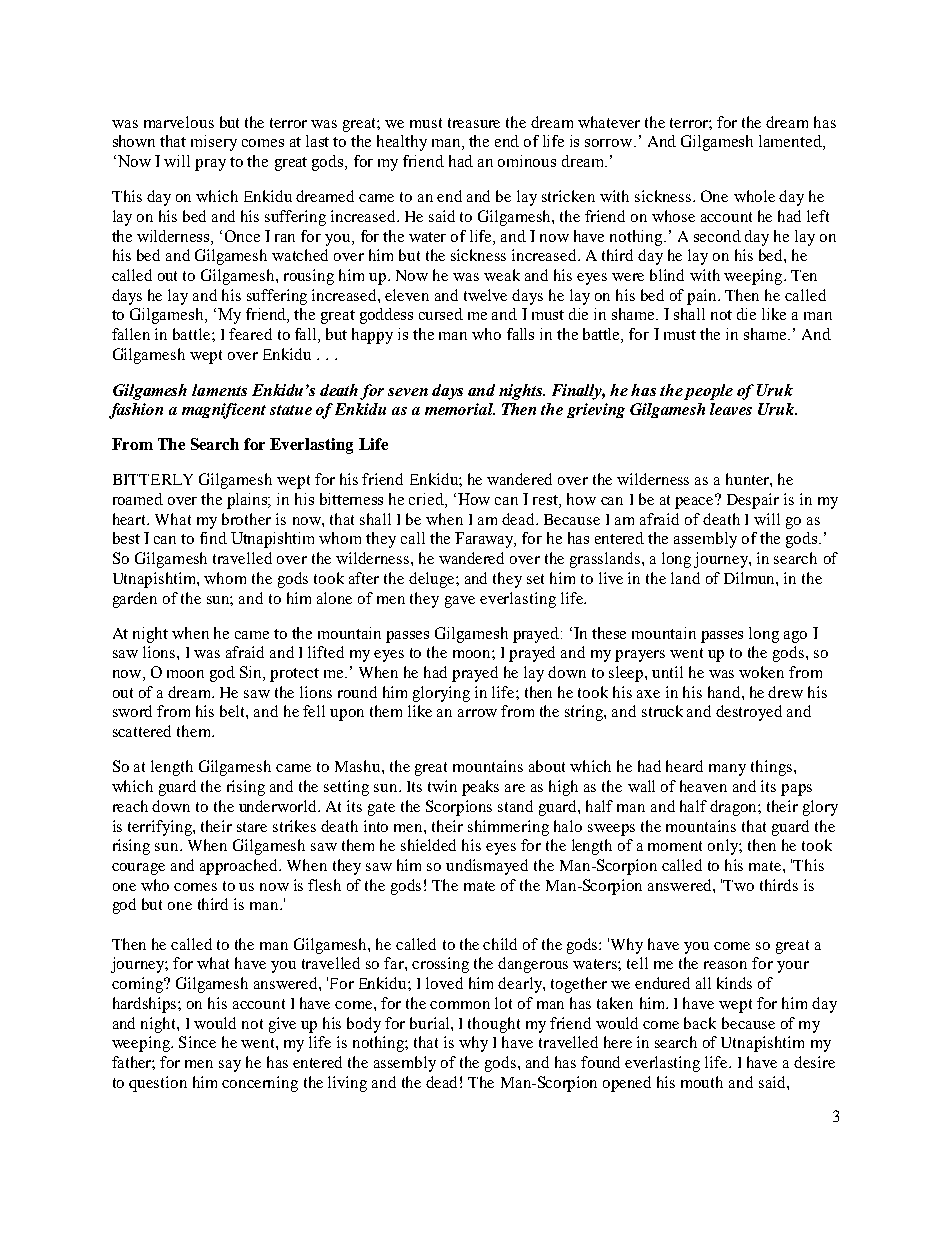 This image has width=952, height=1233. Describe the element at coordinates (791, 142) in the image. I see `lamented` at that location.
